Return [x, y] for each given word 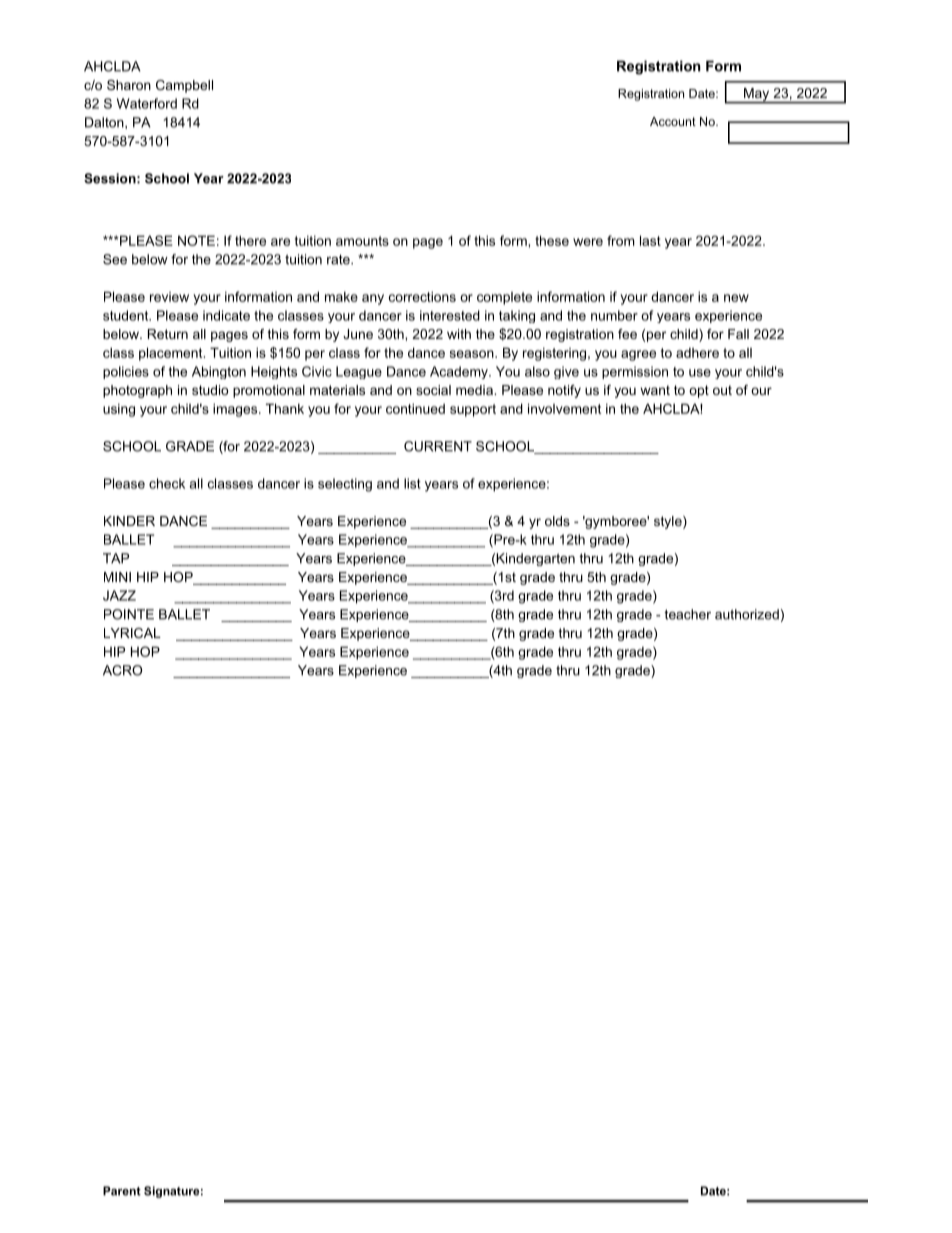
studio [210, 390]
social [433, 390]
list [412, 483]
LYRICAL [132, 633]
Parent [122, 1191]
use [700, 373]
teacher [687, 614]
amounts [362, 241]
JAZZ [119, 595]
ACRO [122, 670]
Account [673, 121]
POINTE [129, 614]
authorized [747, 614]
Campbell [184, 86]
